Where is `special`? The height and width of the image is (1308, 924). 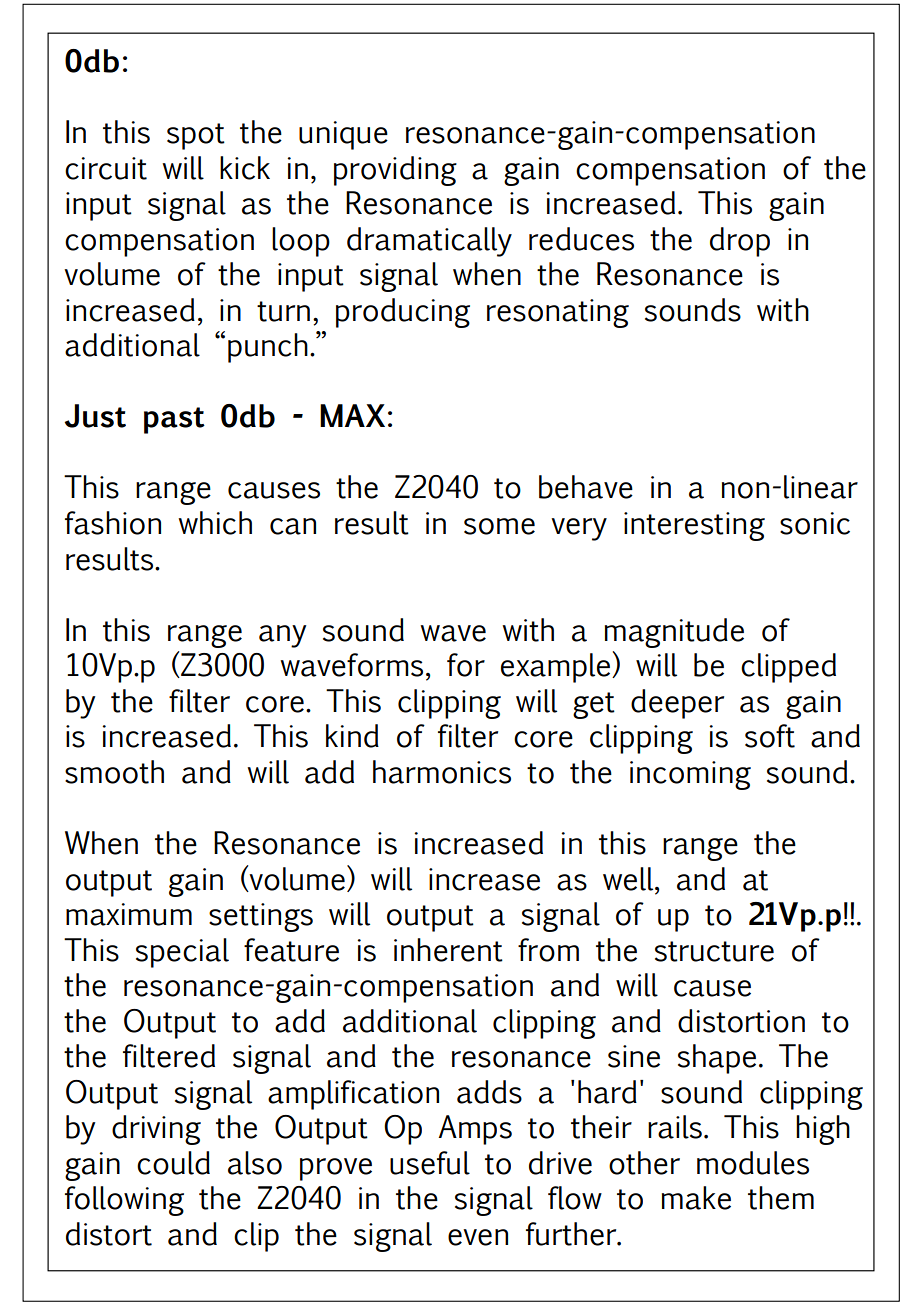 special is located at coordinates (182, 953).
